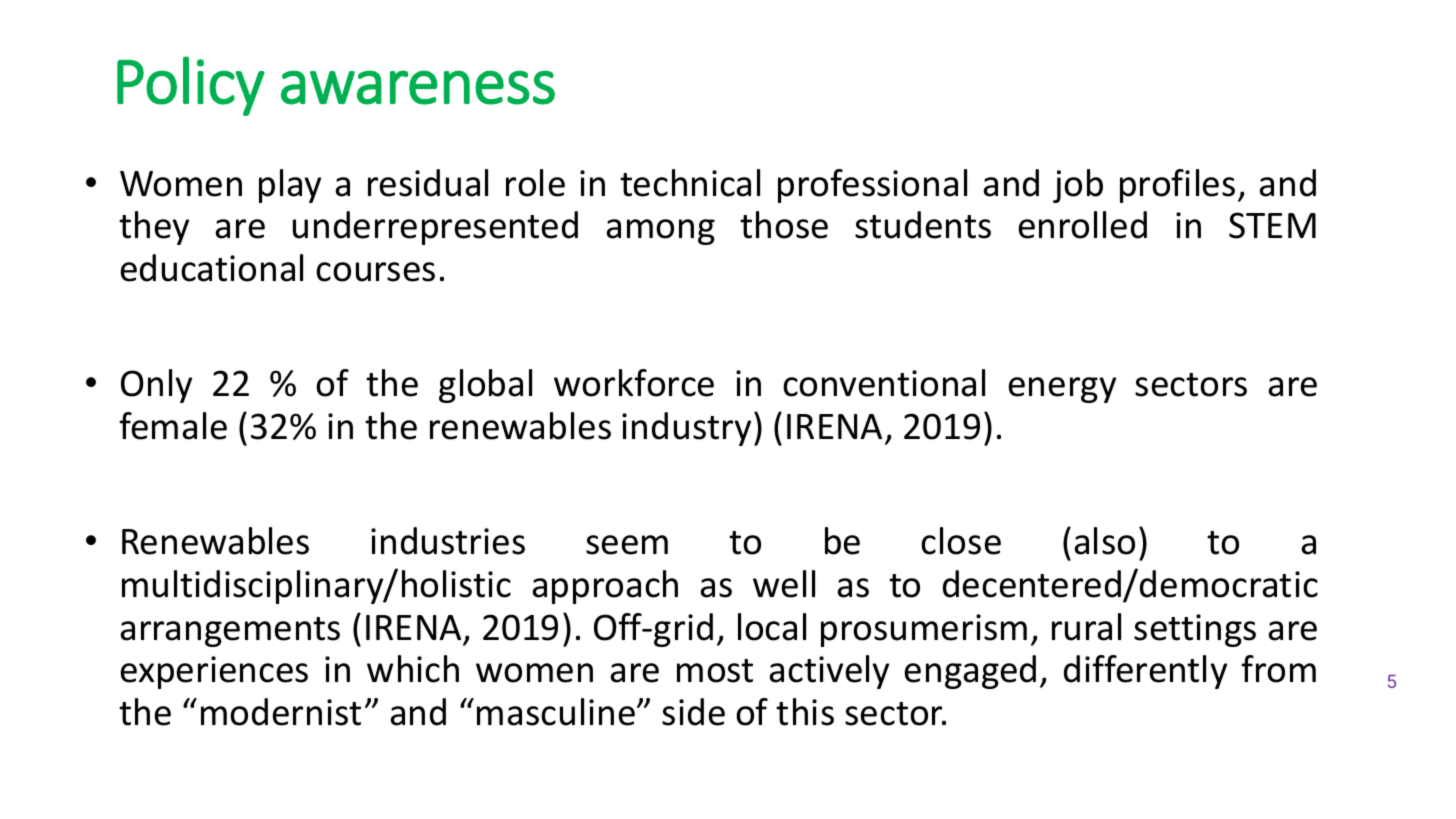 This screenshot has height=819, width=1456. I want to click on Only, so click(156, 386).
